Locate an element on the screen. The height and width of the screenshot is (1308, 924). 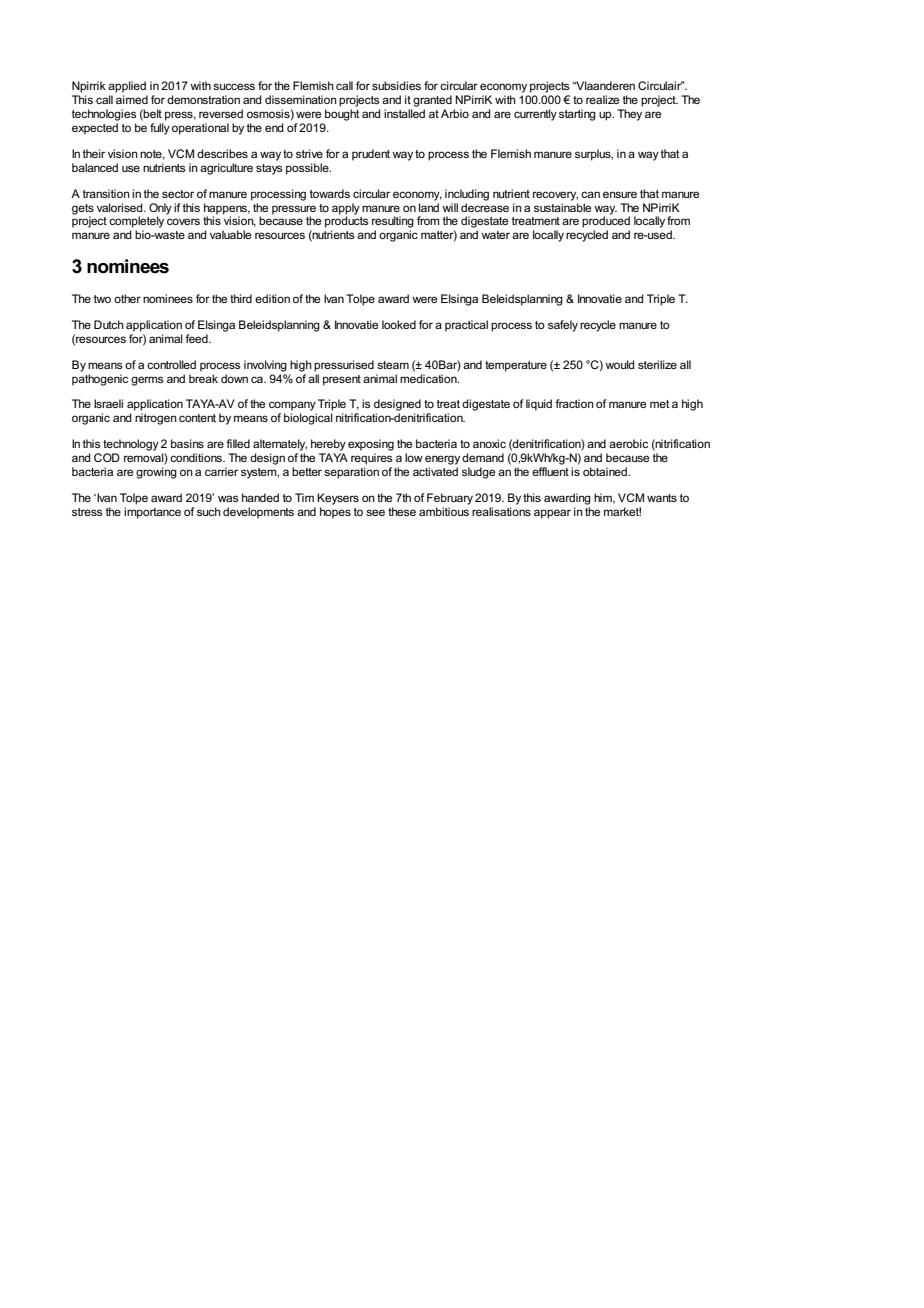
completely is located at coordinates (136, 222).
